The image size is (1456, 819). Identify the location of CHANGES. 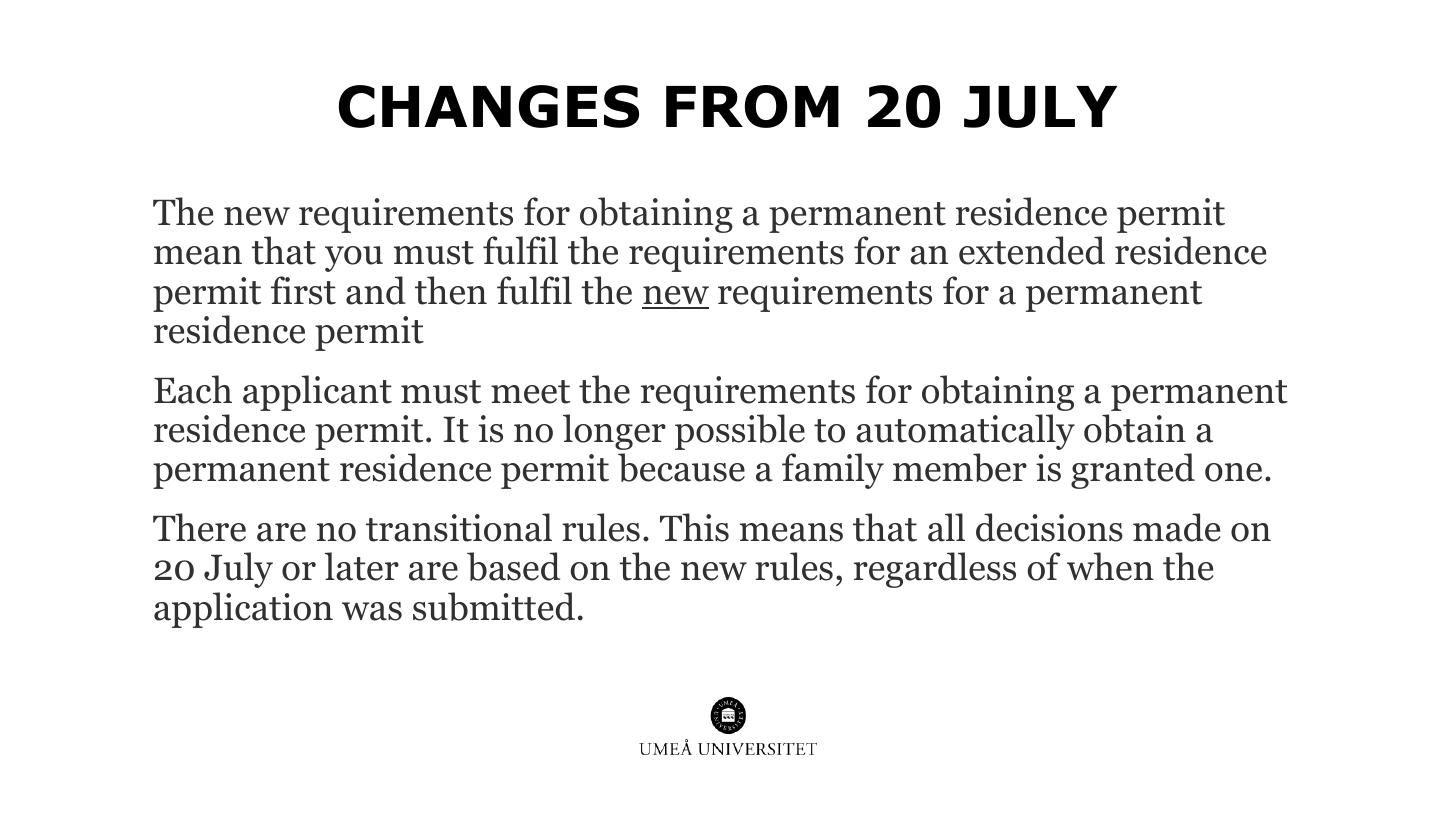
(489, 106).
